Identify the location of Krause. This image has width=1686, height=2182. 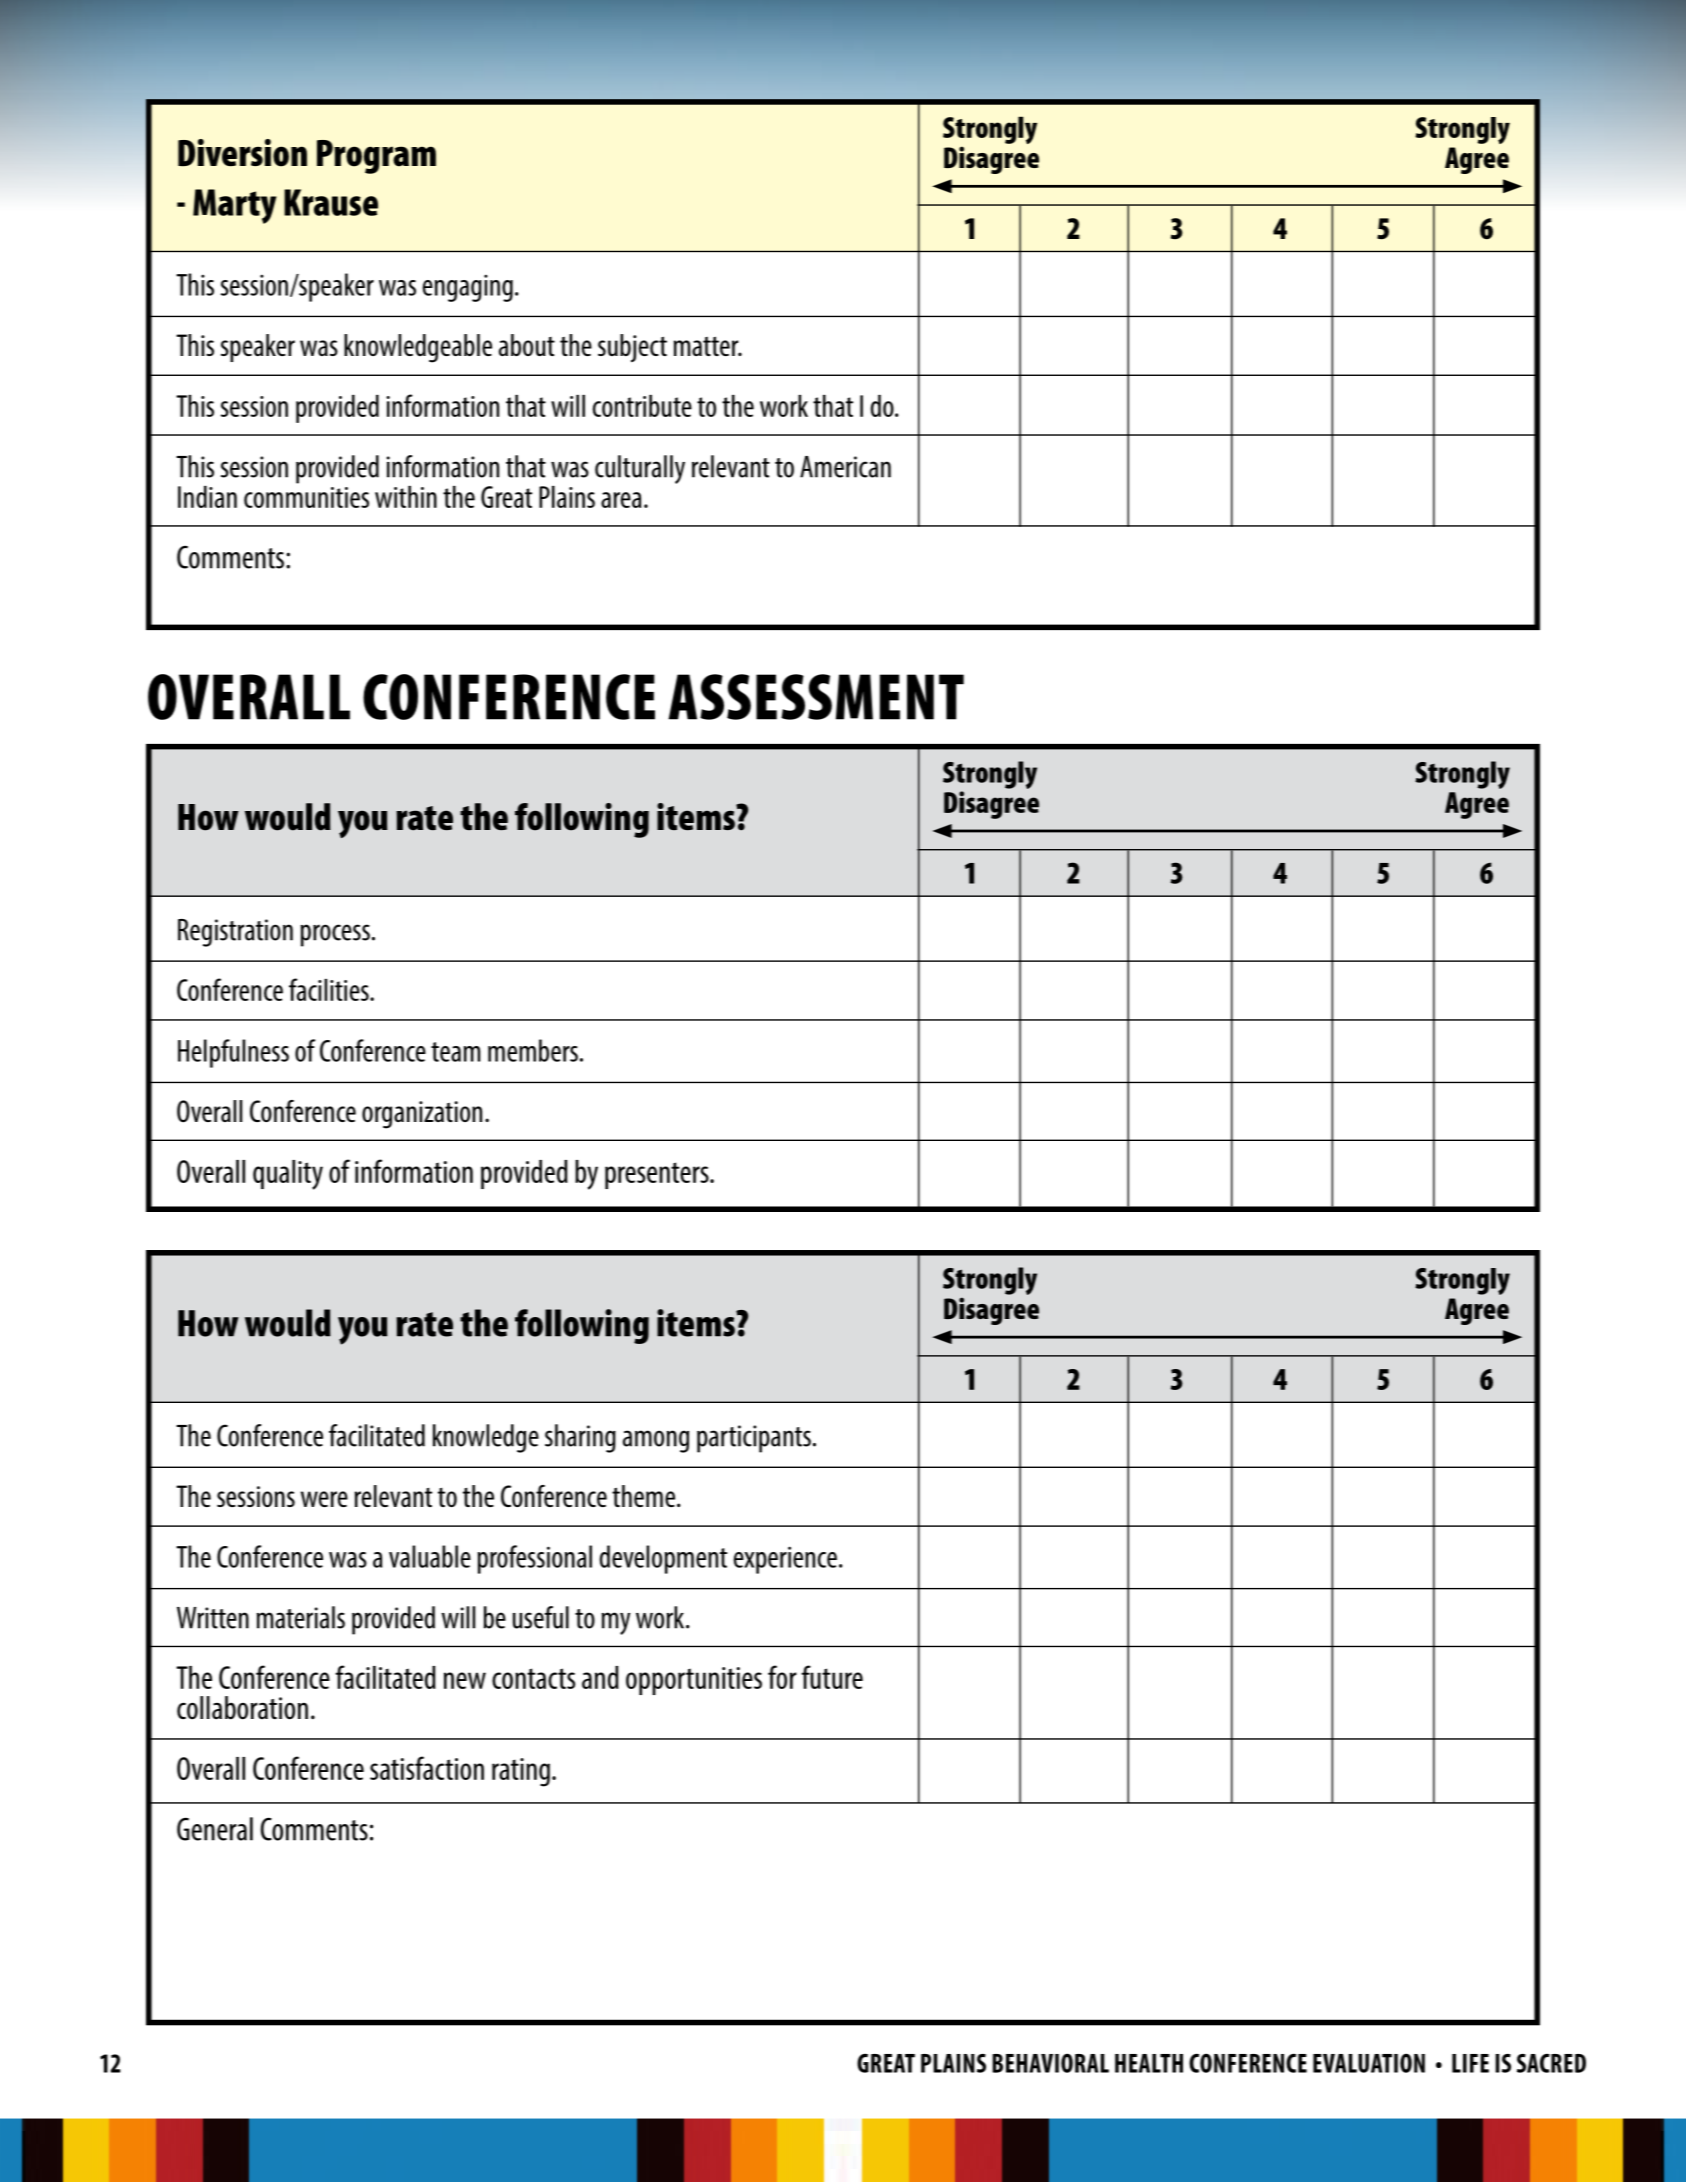
(331, 202).
